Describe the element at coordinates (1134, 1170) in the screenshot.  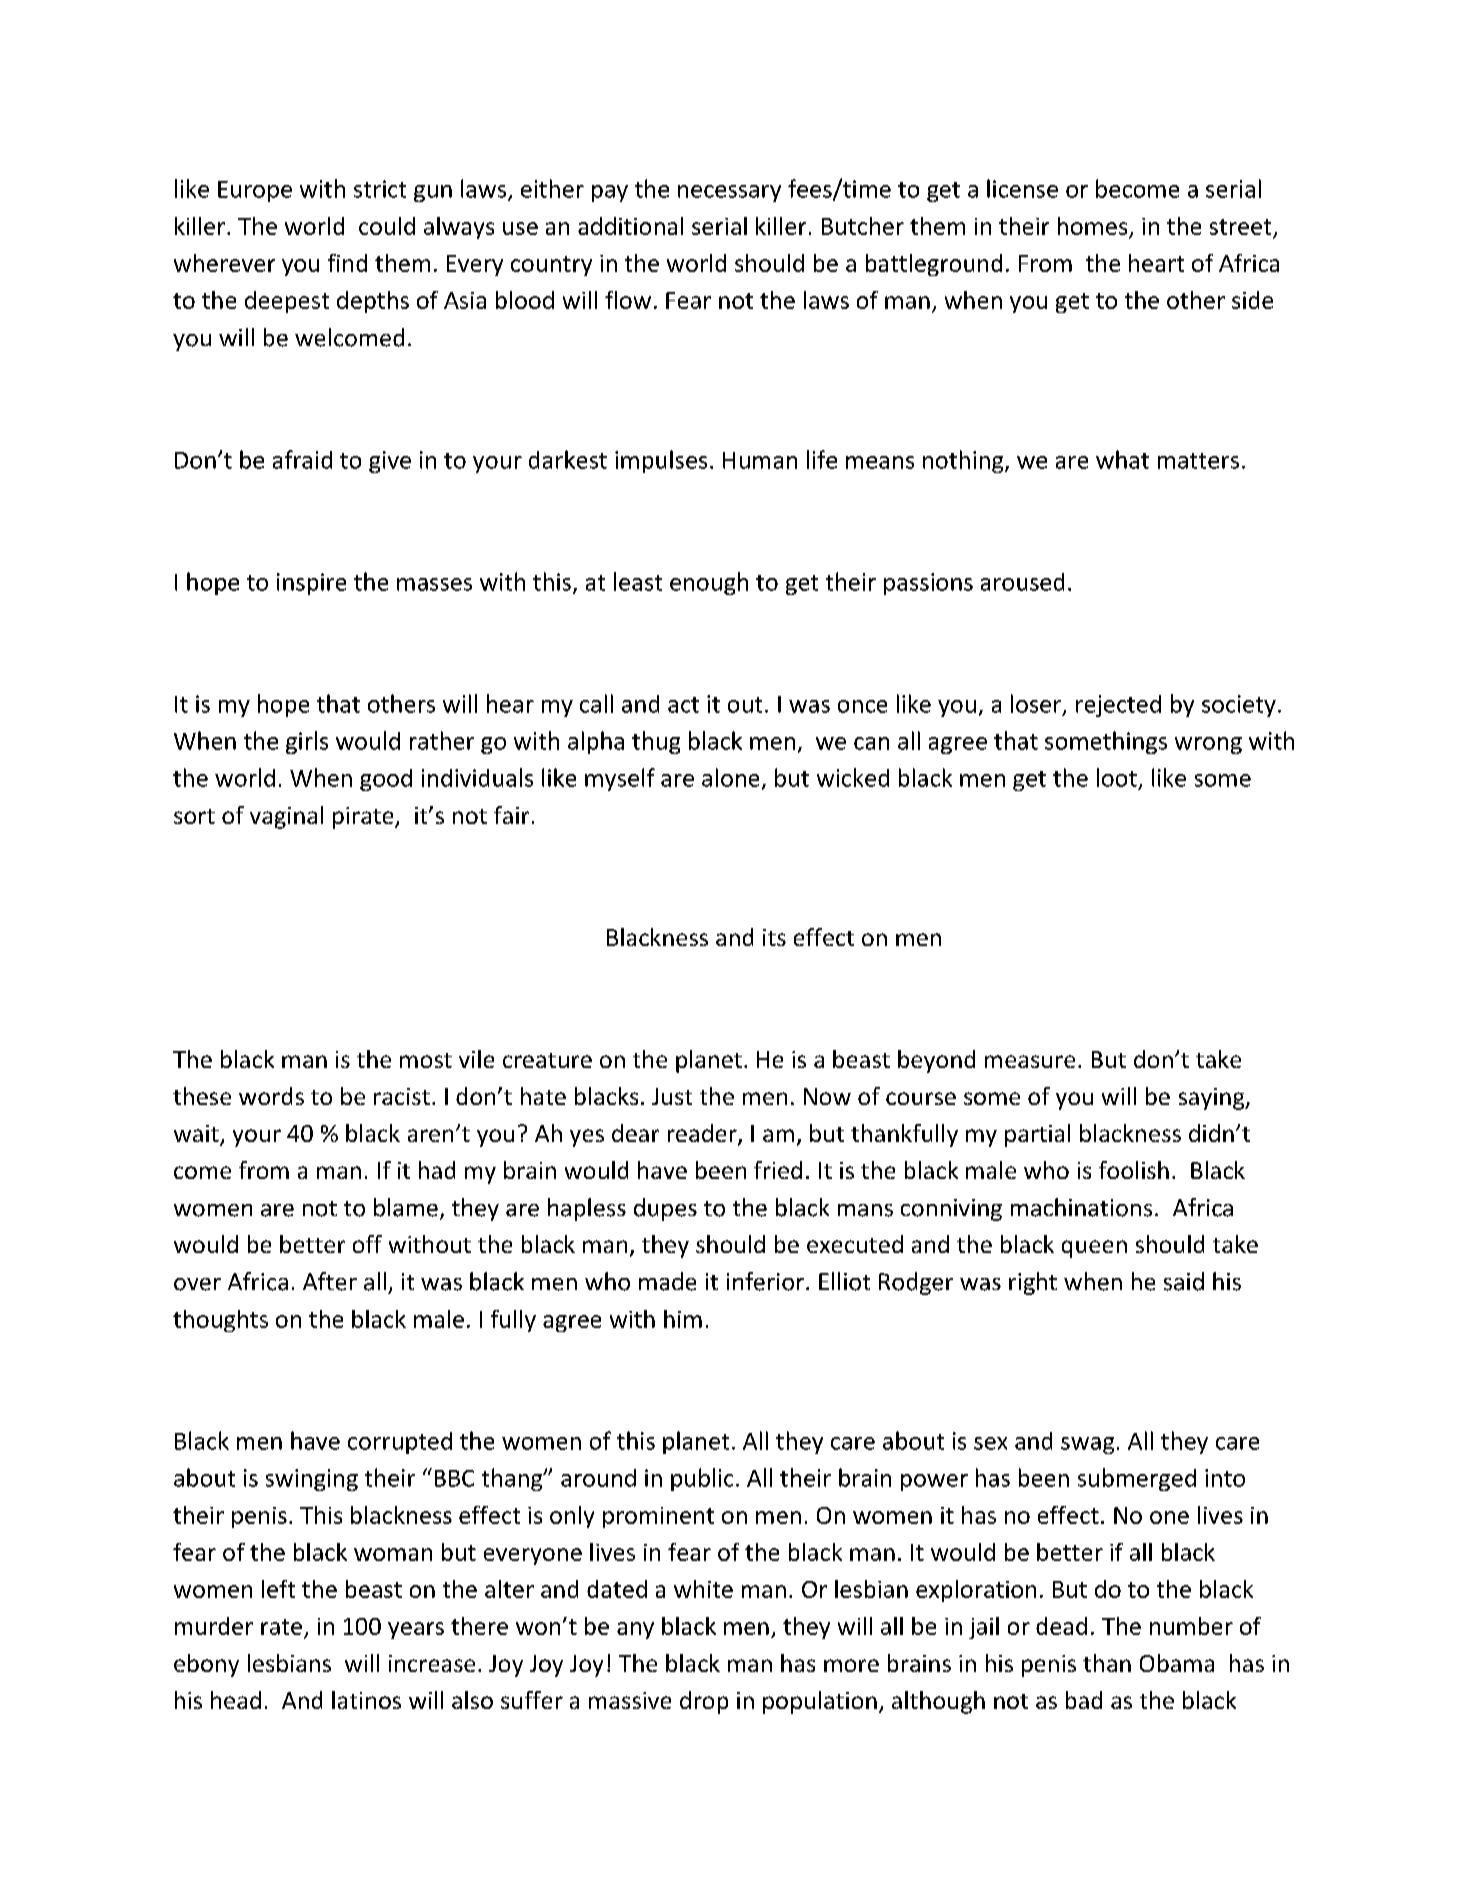
I see `foolish` at that location.
